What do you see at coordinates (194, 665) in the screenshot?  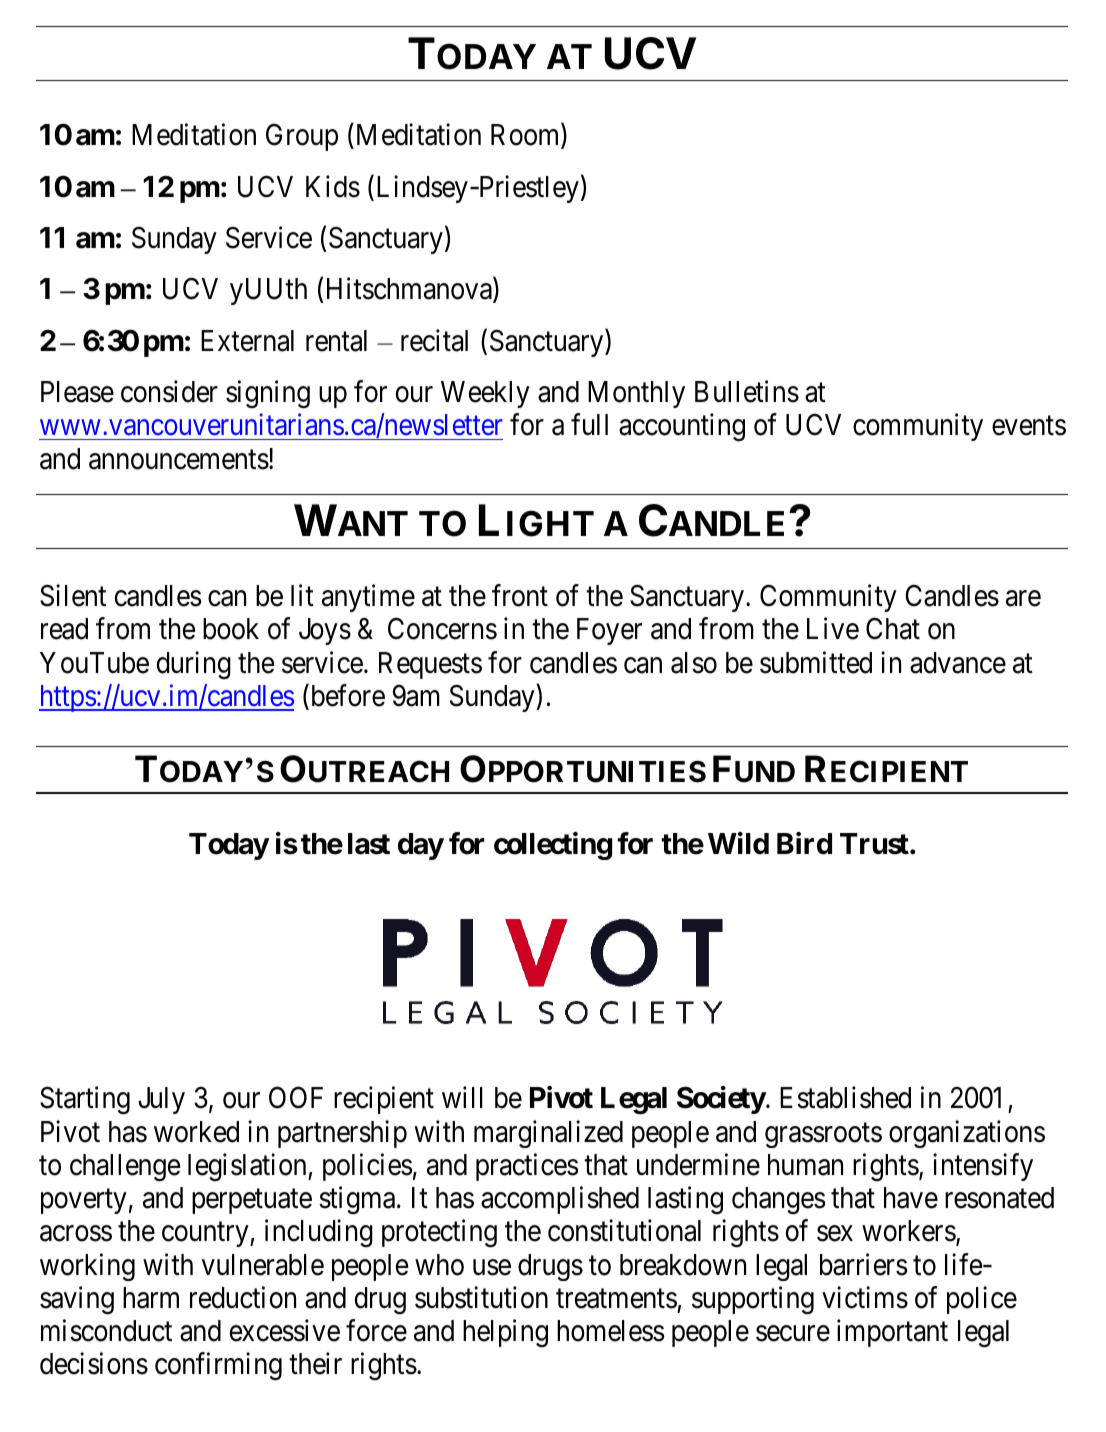 I see `during` at bounding box center [194, 665].
